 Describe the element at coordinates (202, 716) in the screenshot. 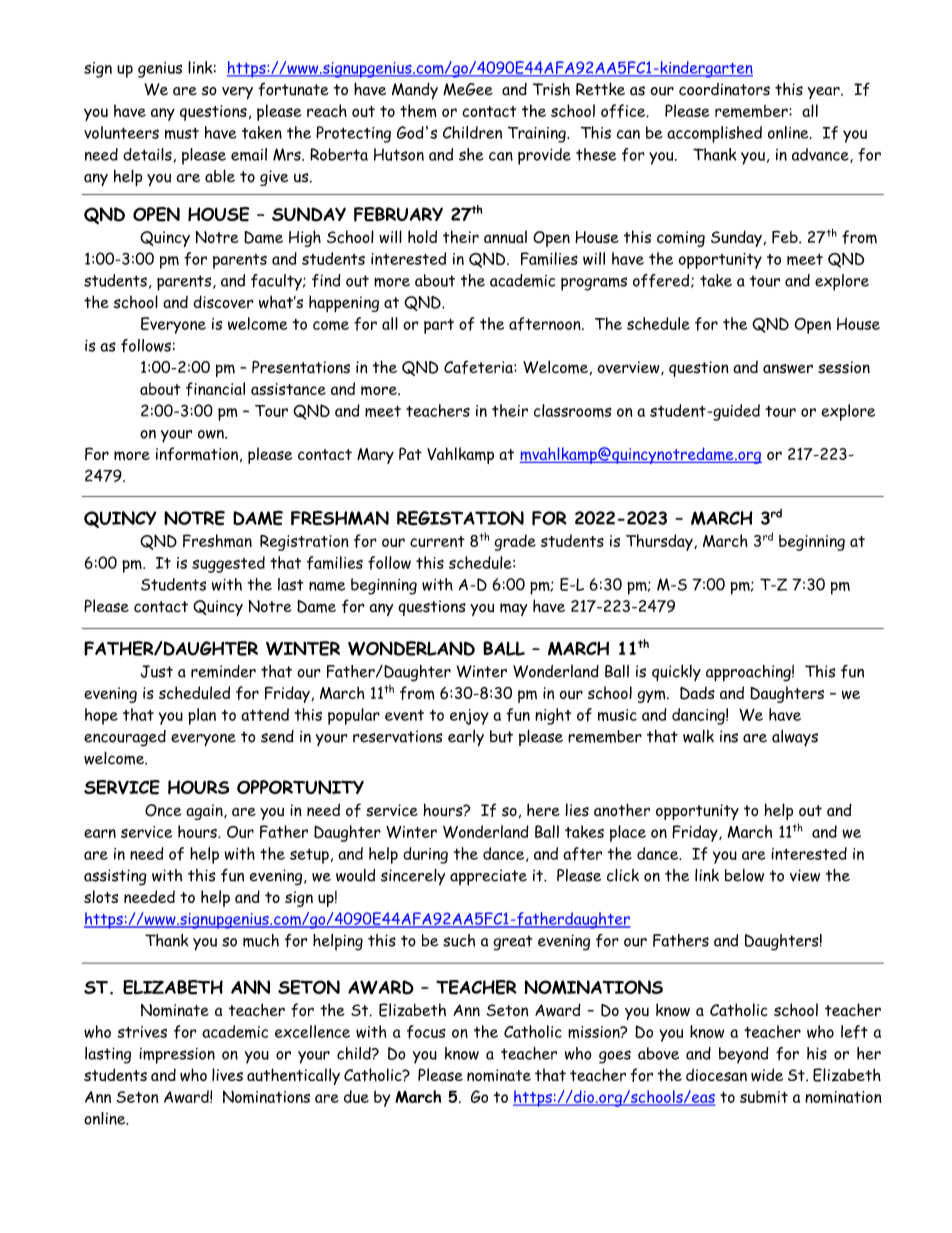

I see `plan` at that location.
